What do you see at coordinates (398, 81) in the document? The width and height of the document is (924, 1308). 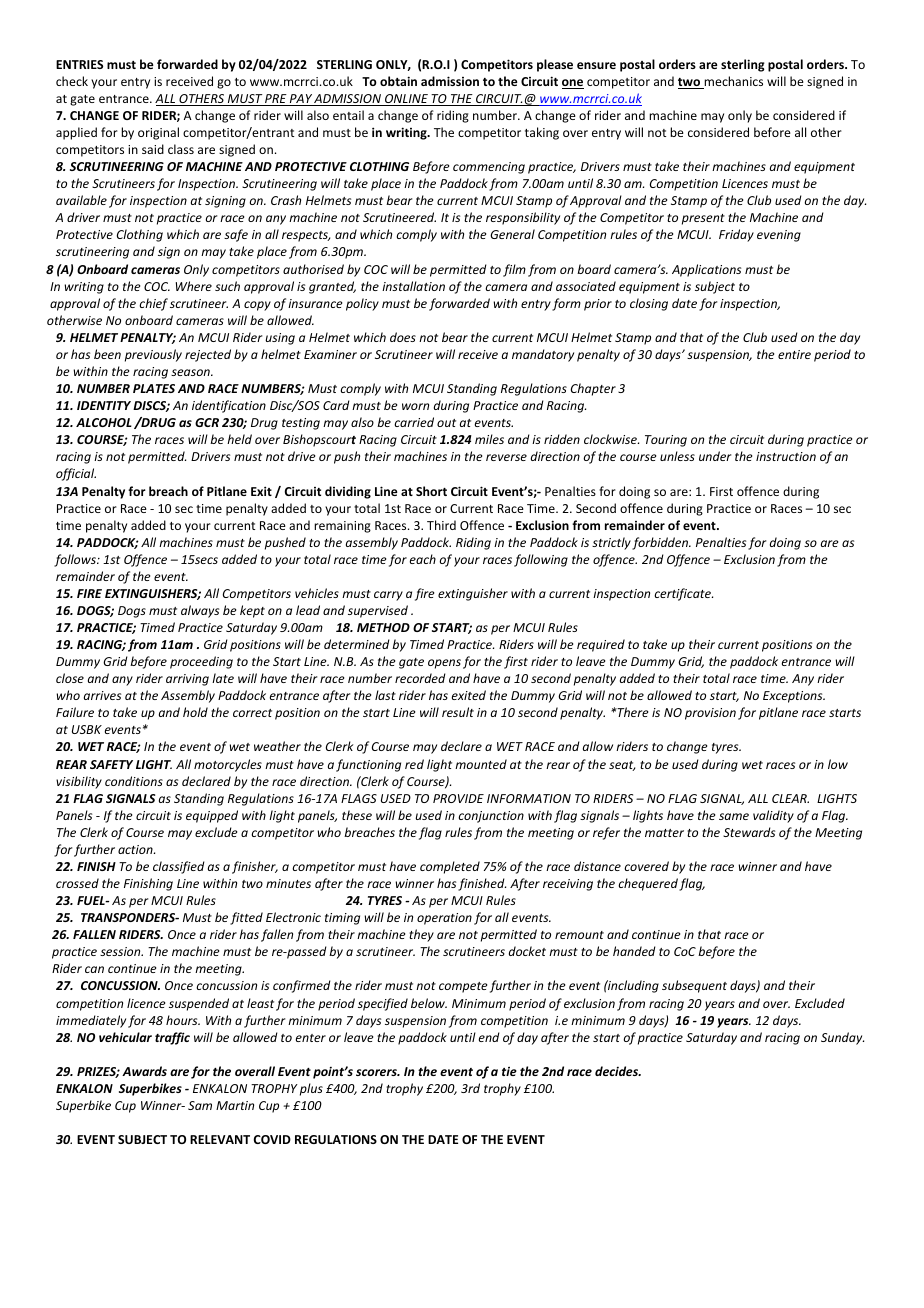 I see `obtain` at bounding box center [398, 81].
